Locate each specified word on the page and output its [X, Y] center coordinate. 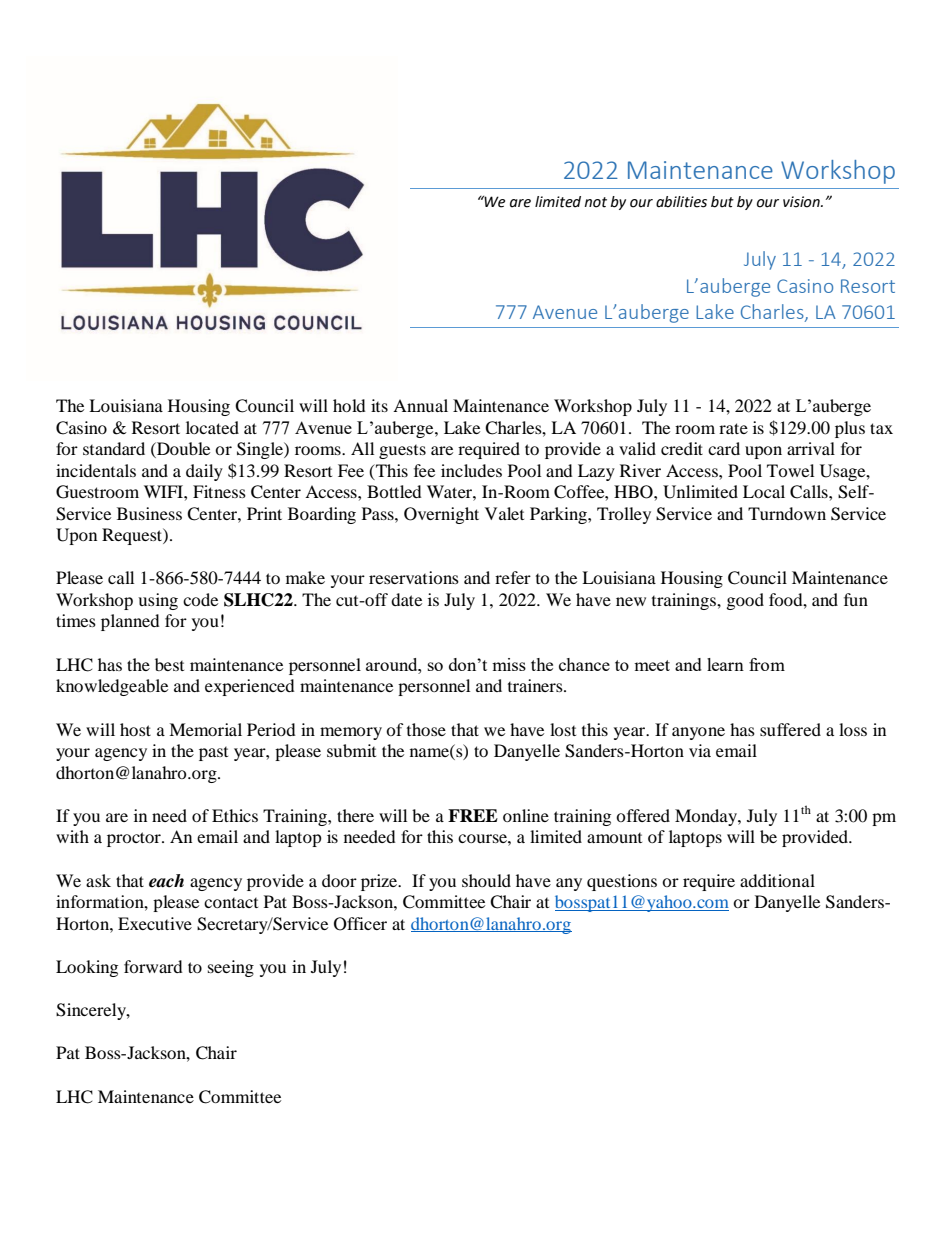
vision [802, 202]
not [595, 202]
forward [153, 966]
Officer [360, 924]
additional [777, 880]
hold [349, 405]
